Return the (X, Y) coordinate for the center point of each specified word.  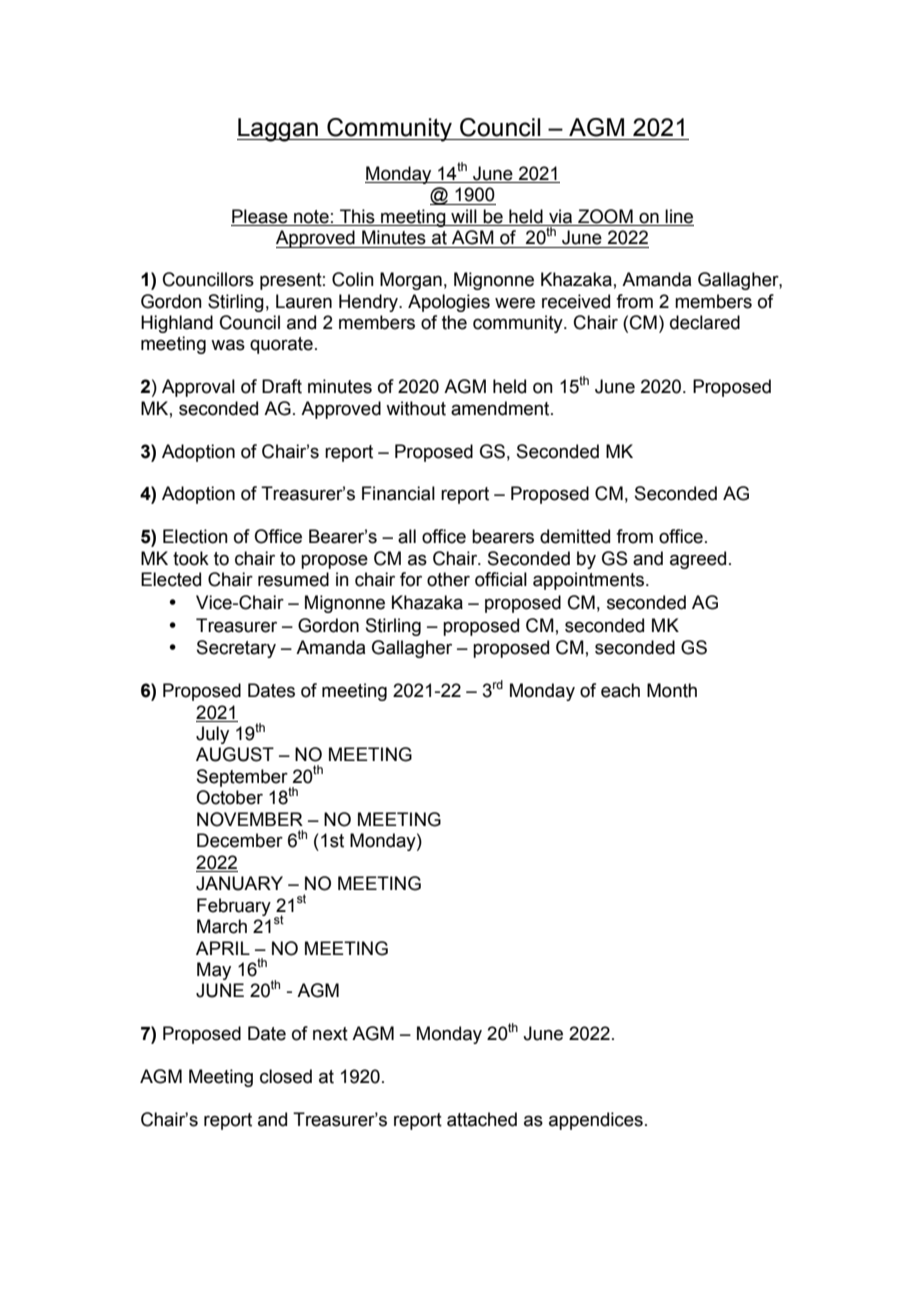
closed (286, 1076)
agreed (698, 560)
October (229, 797)
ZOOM (605, 216)
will (464, 216)
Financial (398, 493)
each (620, 690)
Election (195, 536)
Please (260, 216)
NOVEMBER (250, 819)
